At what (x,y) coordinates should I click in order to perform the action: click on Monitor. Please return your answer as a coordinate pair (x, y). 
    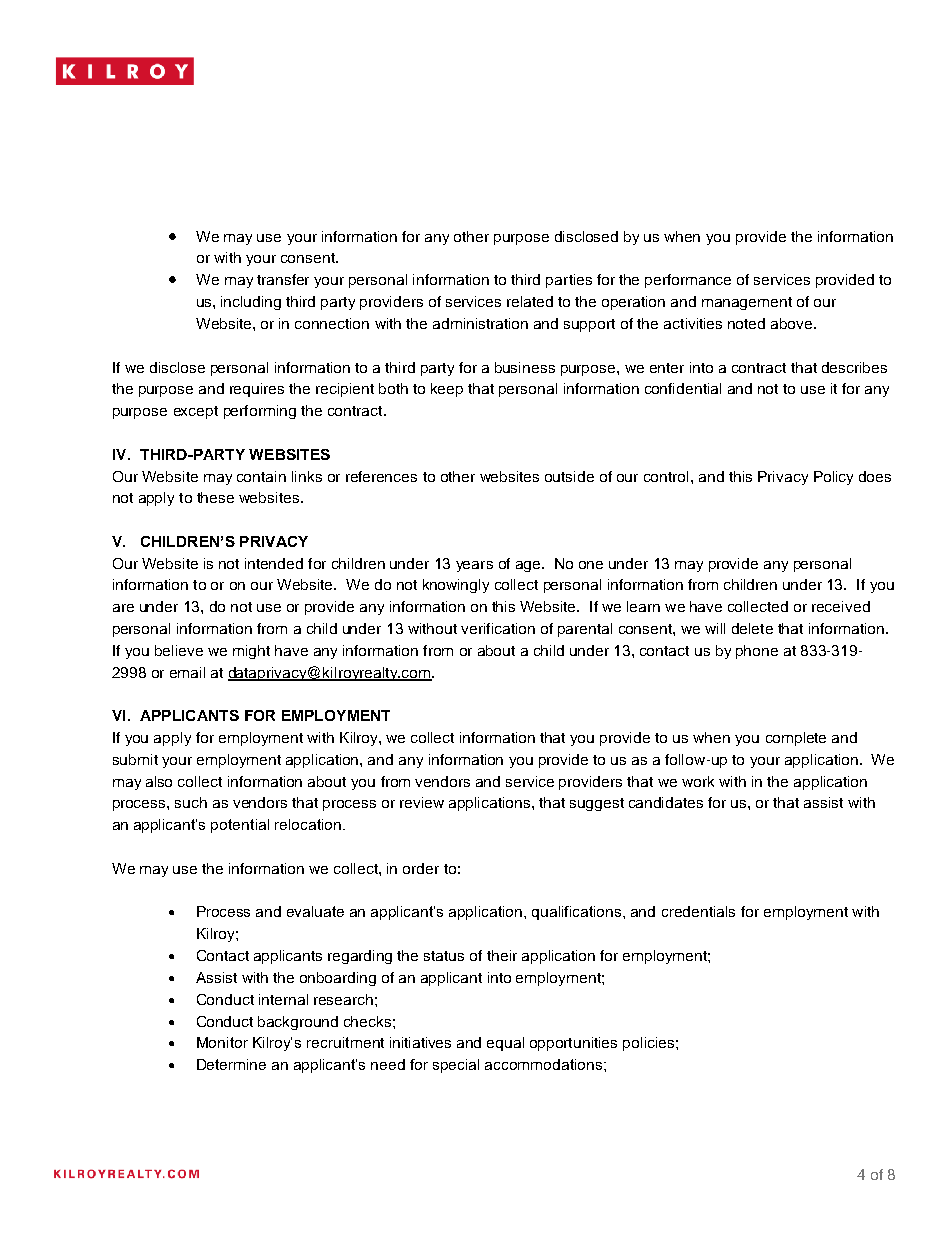
    Looking at the image, I should click on (222, 1042).
